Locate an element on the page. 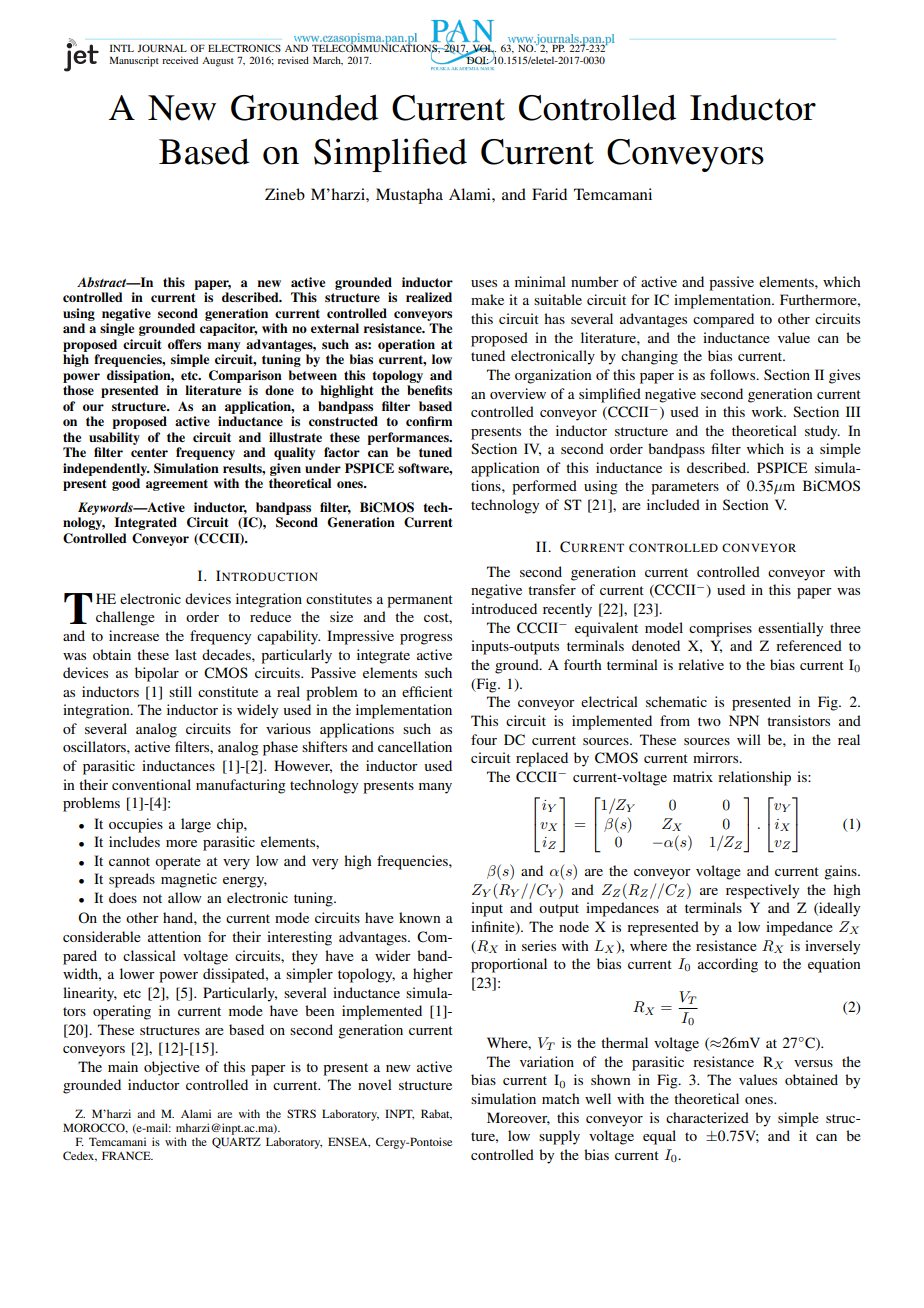 The width and height of the image is (924, 1308). essentially is located at coordinates (790, 629).
